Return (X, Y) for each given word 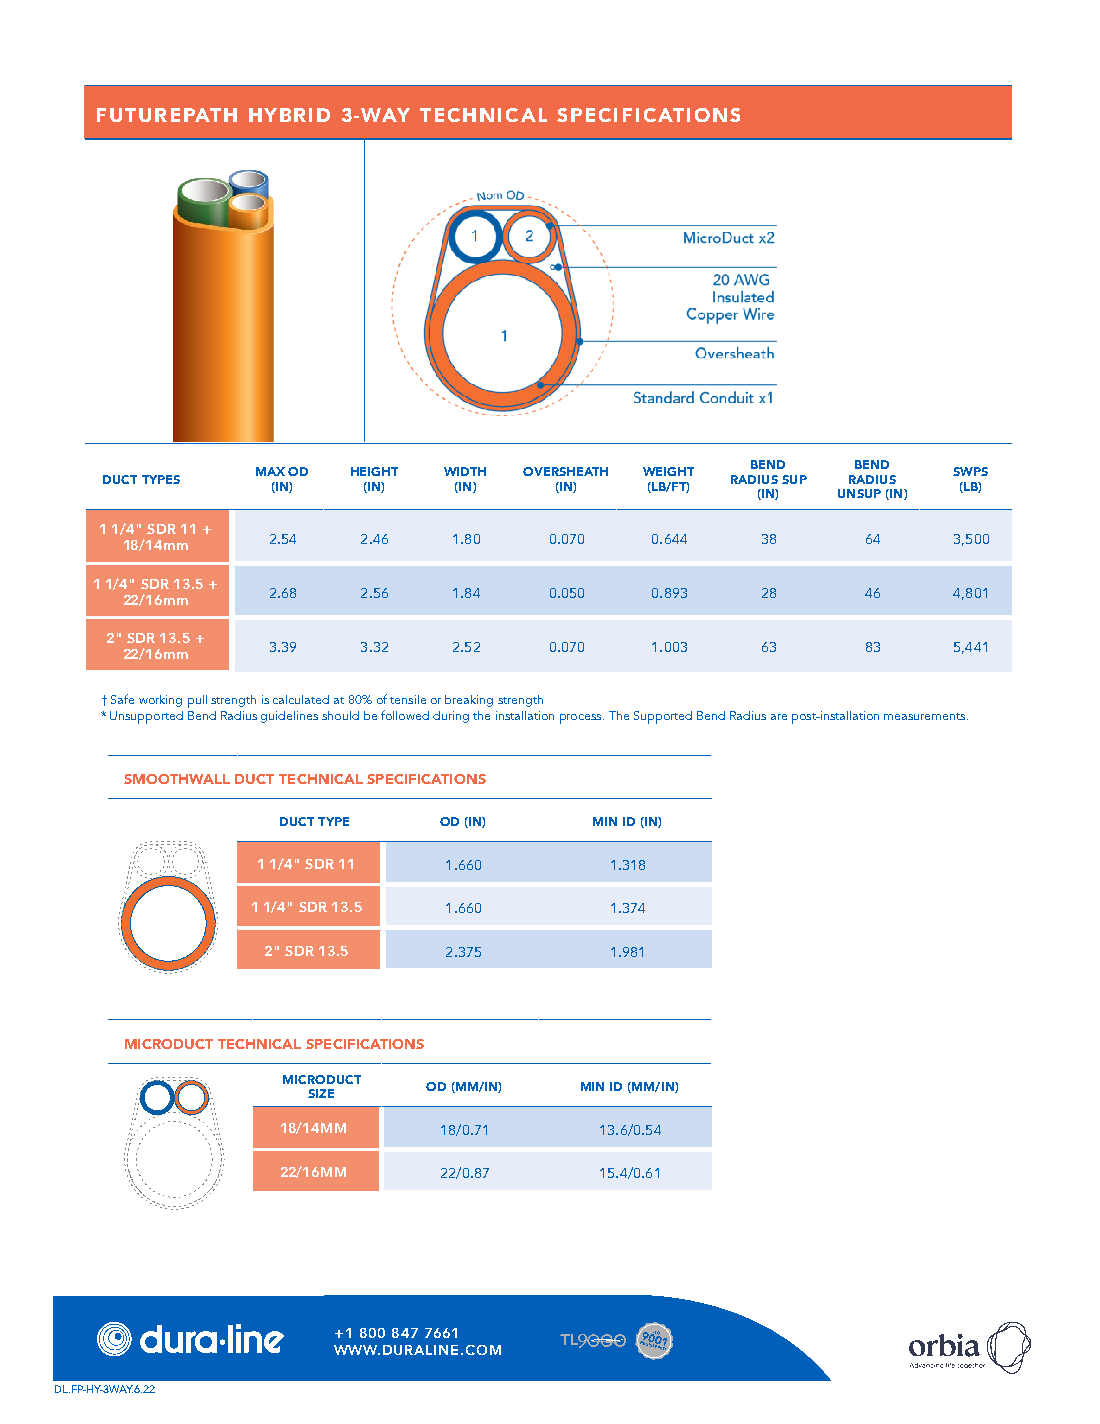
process (582, 719)
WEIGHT (668, 471)
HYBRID (289, 115)
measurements (926, 716)
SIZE (321, 1093)
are (779, 717)
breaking (469, 701)
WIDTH (465, 471)
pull (197, 701)
